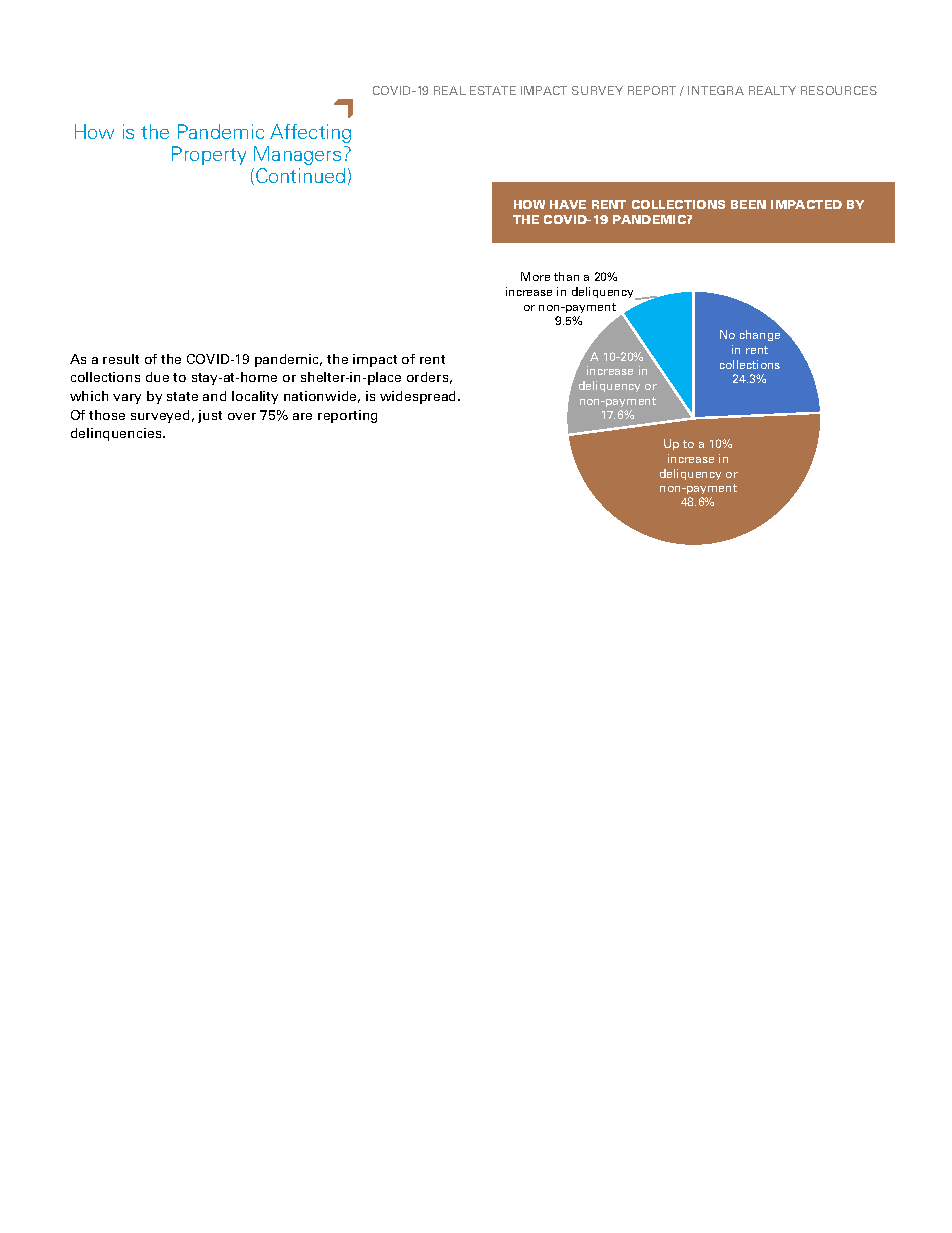 Image resolution: width=952 pixels, height=1233 pixels. What do you see at coordinates (210, 416) in the screenshot?
I see `just` at bounding box center [210, 416].
